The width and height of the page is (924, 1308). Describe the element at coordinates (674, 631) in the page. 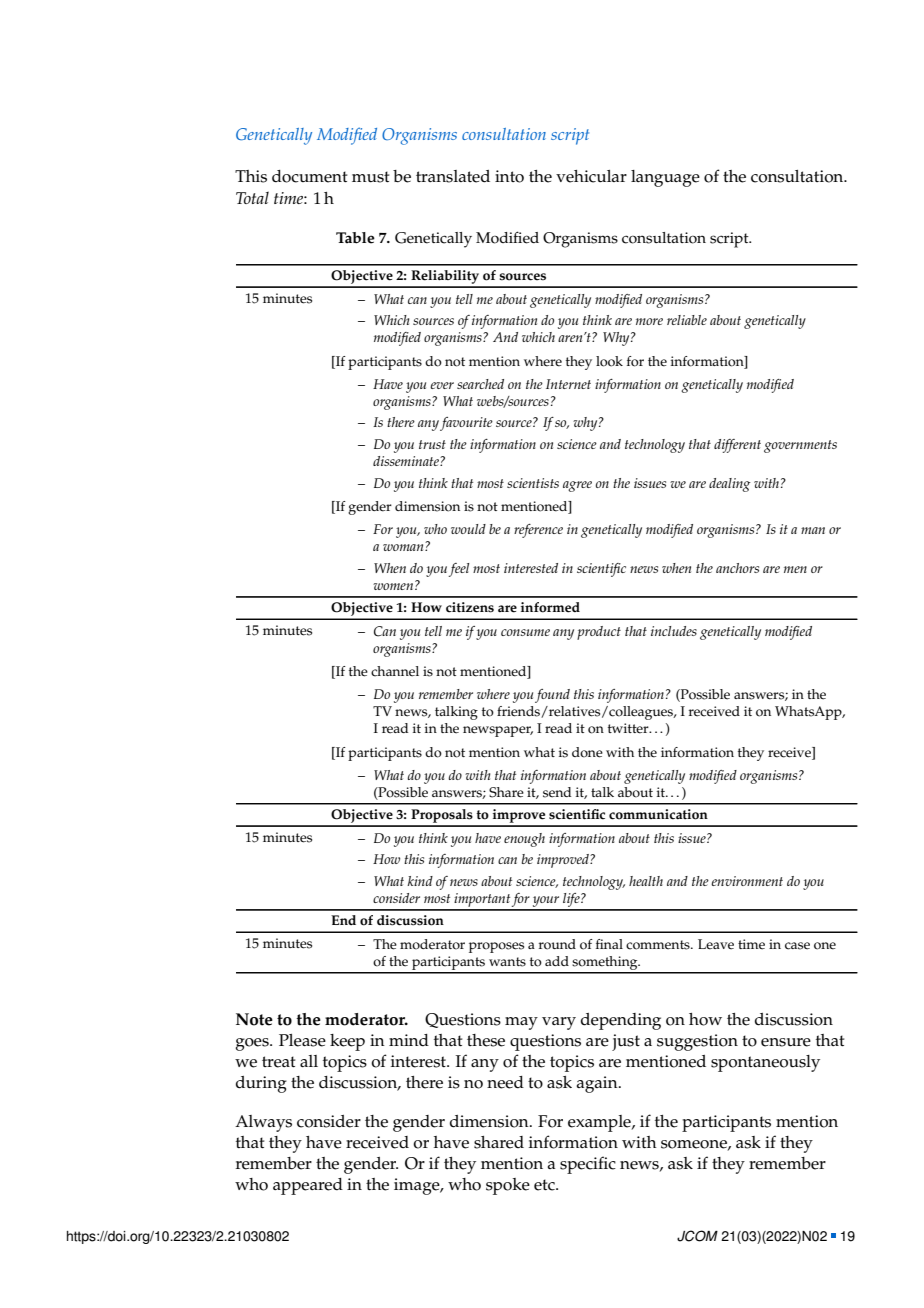

I see `includes` at that location.
